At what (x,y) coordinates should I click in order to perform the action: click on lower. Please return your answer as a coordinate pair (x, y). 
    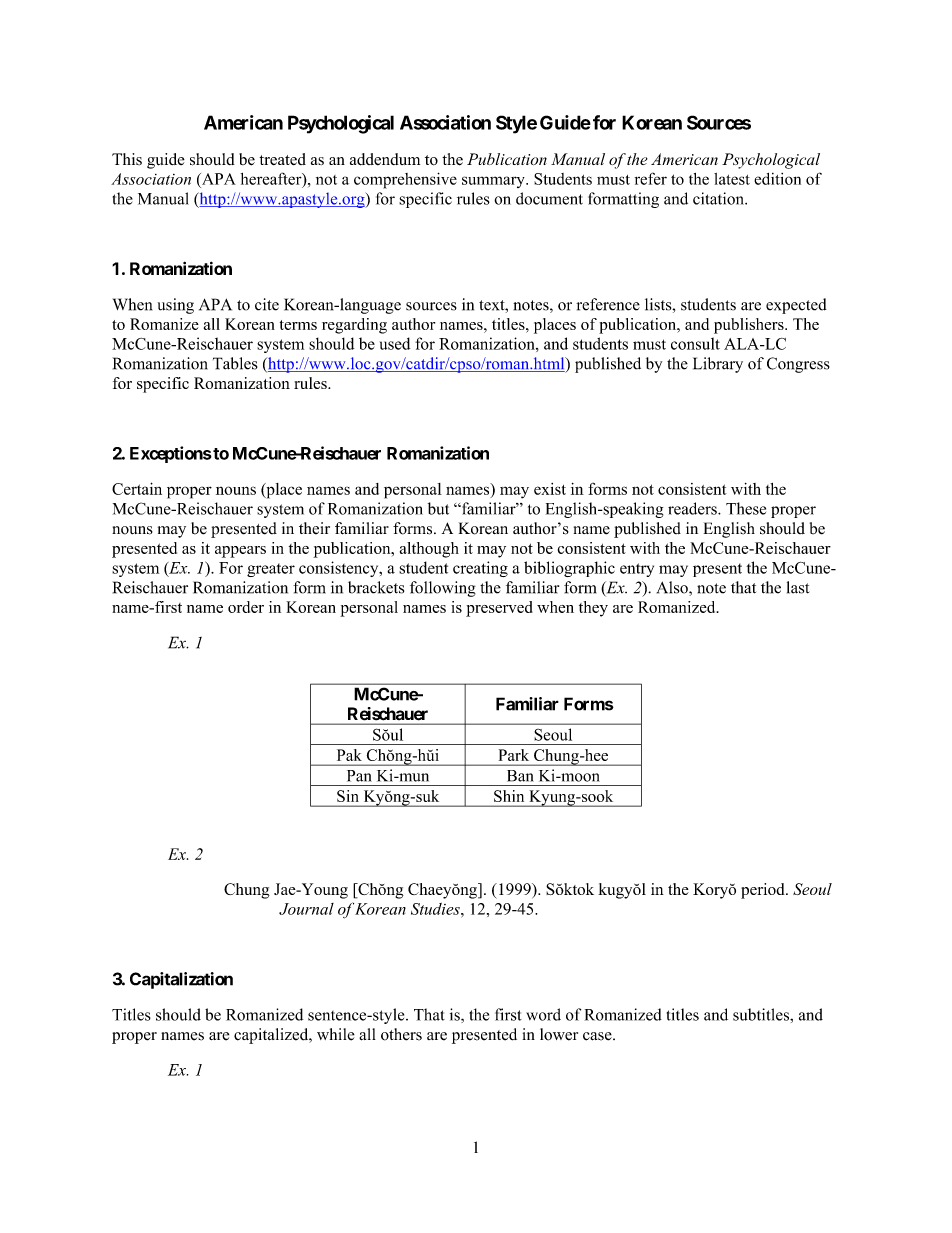
    Looking at the image, I should click on (559, 1034).
